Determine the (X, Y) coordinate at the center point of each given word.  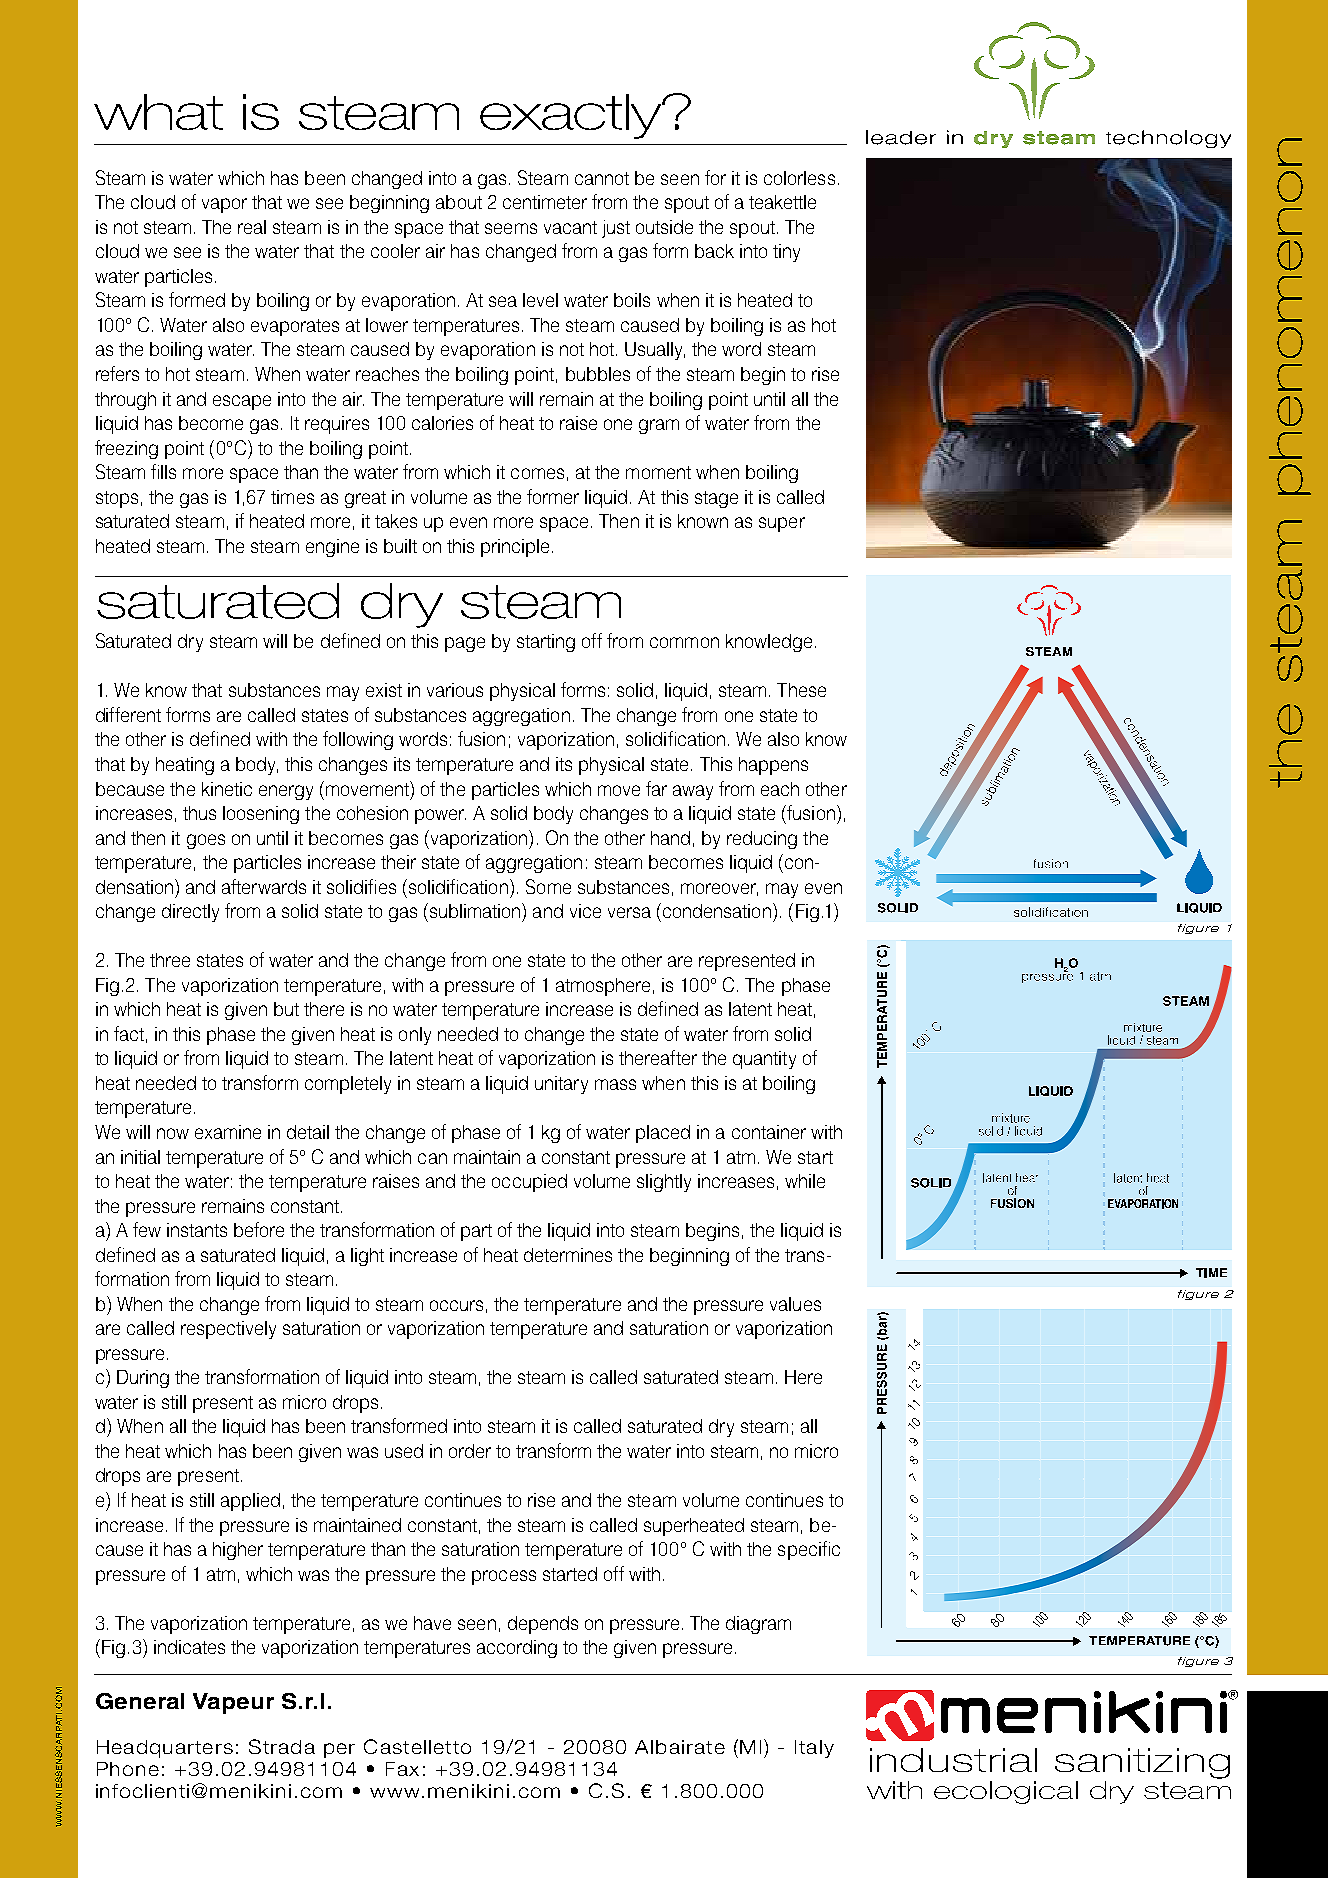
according (517, 1649)
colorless (799, 178)
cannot (602, 178)
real (252, 227)
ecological (1006, 1792)
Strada (282, 1746)
